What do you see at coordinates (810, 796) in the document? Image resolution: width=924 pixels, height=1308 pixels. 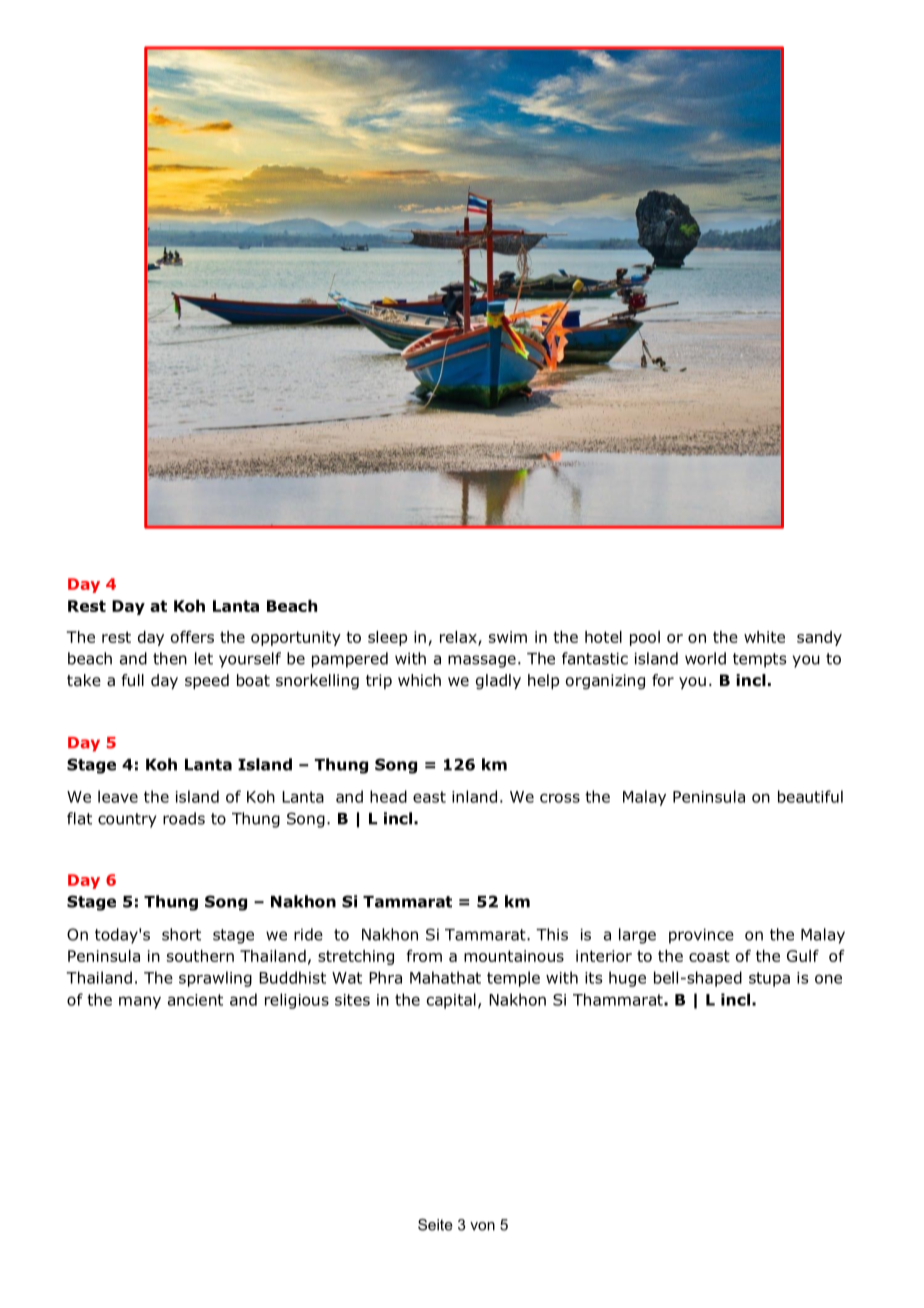 I see `beautiful` at bounding box center [810, 796].
